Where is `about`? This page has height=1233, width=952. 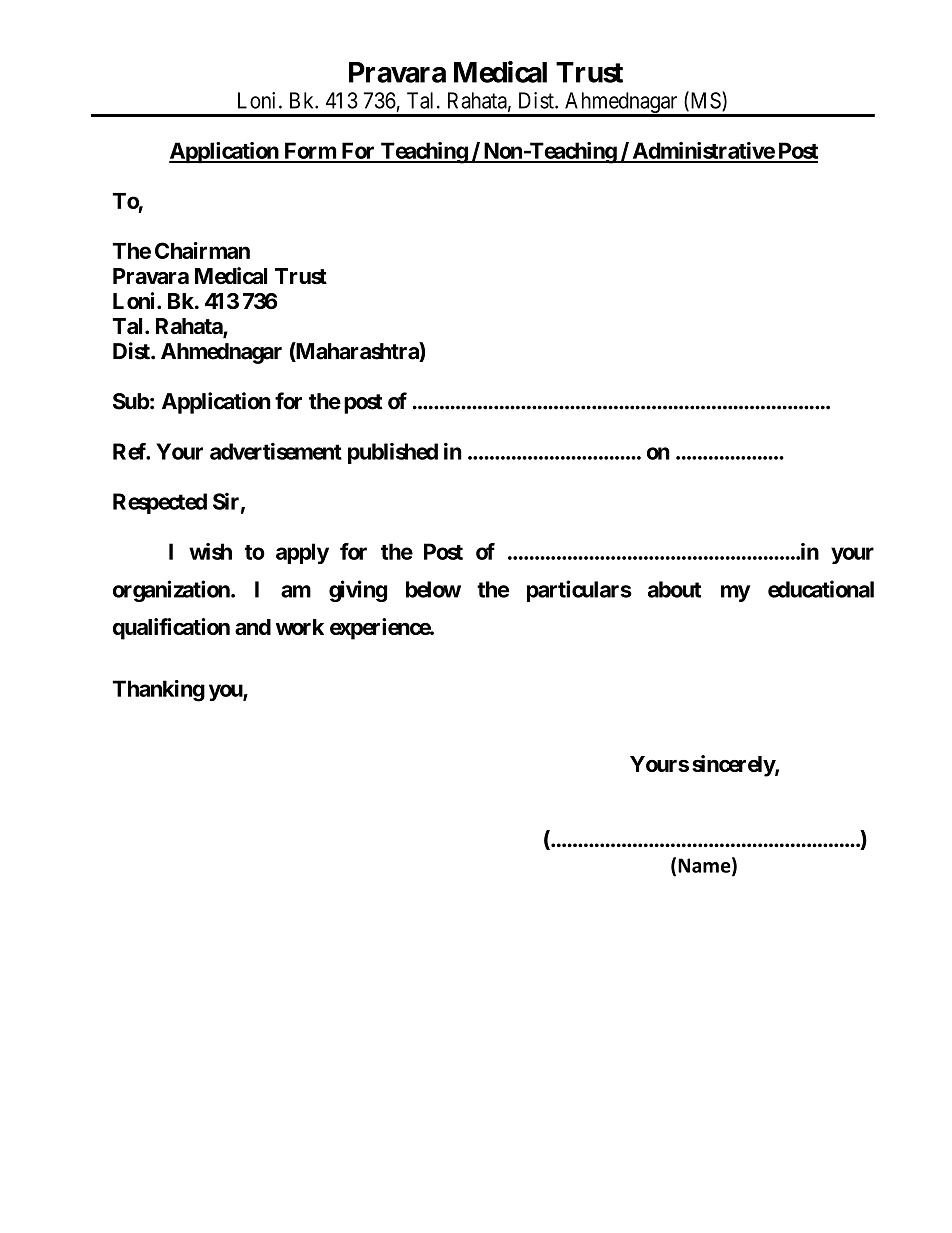
about is located at coordinates (674, 589).
